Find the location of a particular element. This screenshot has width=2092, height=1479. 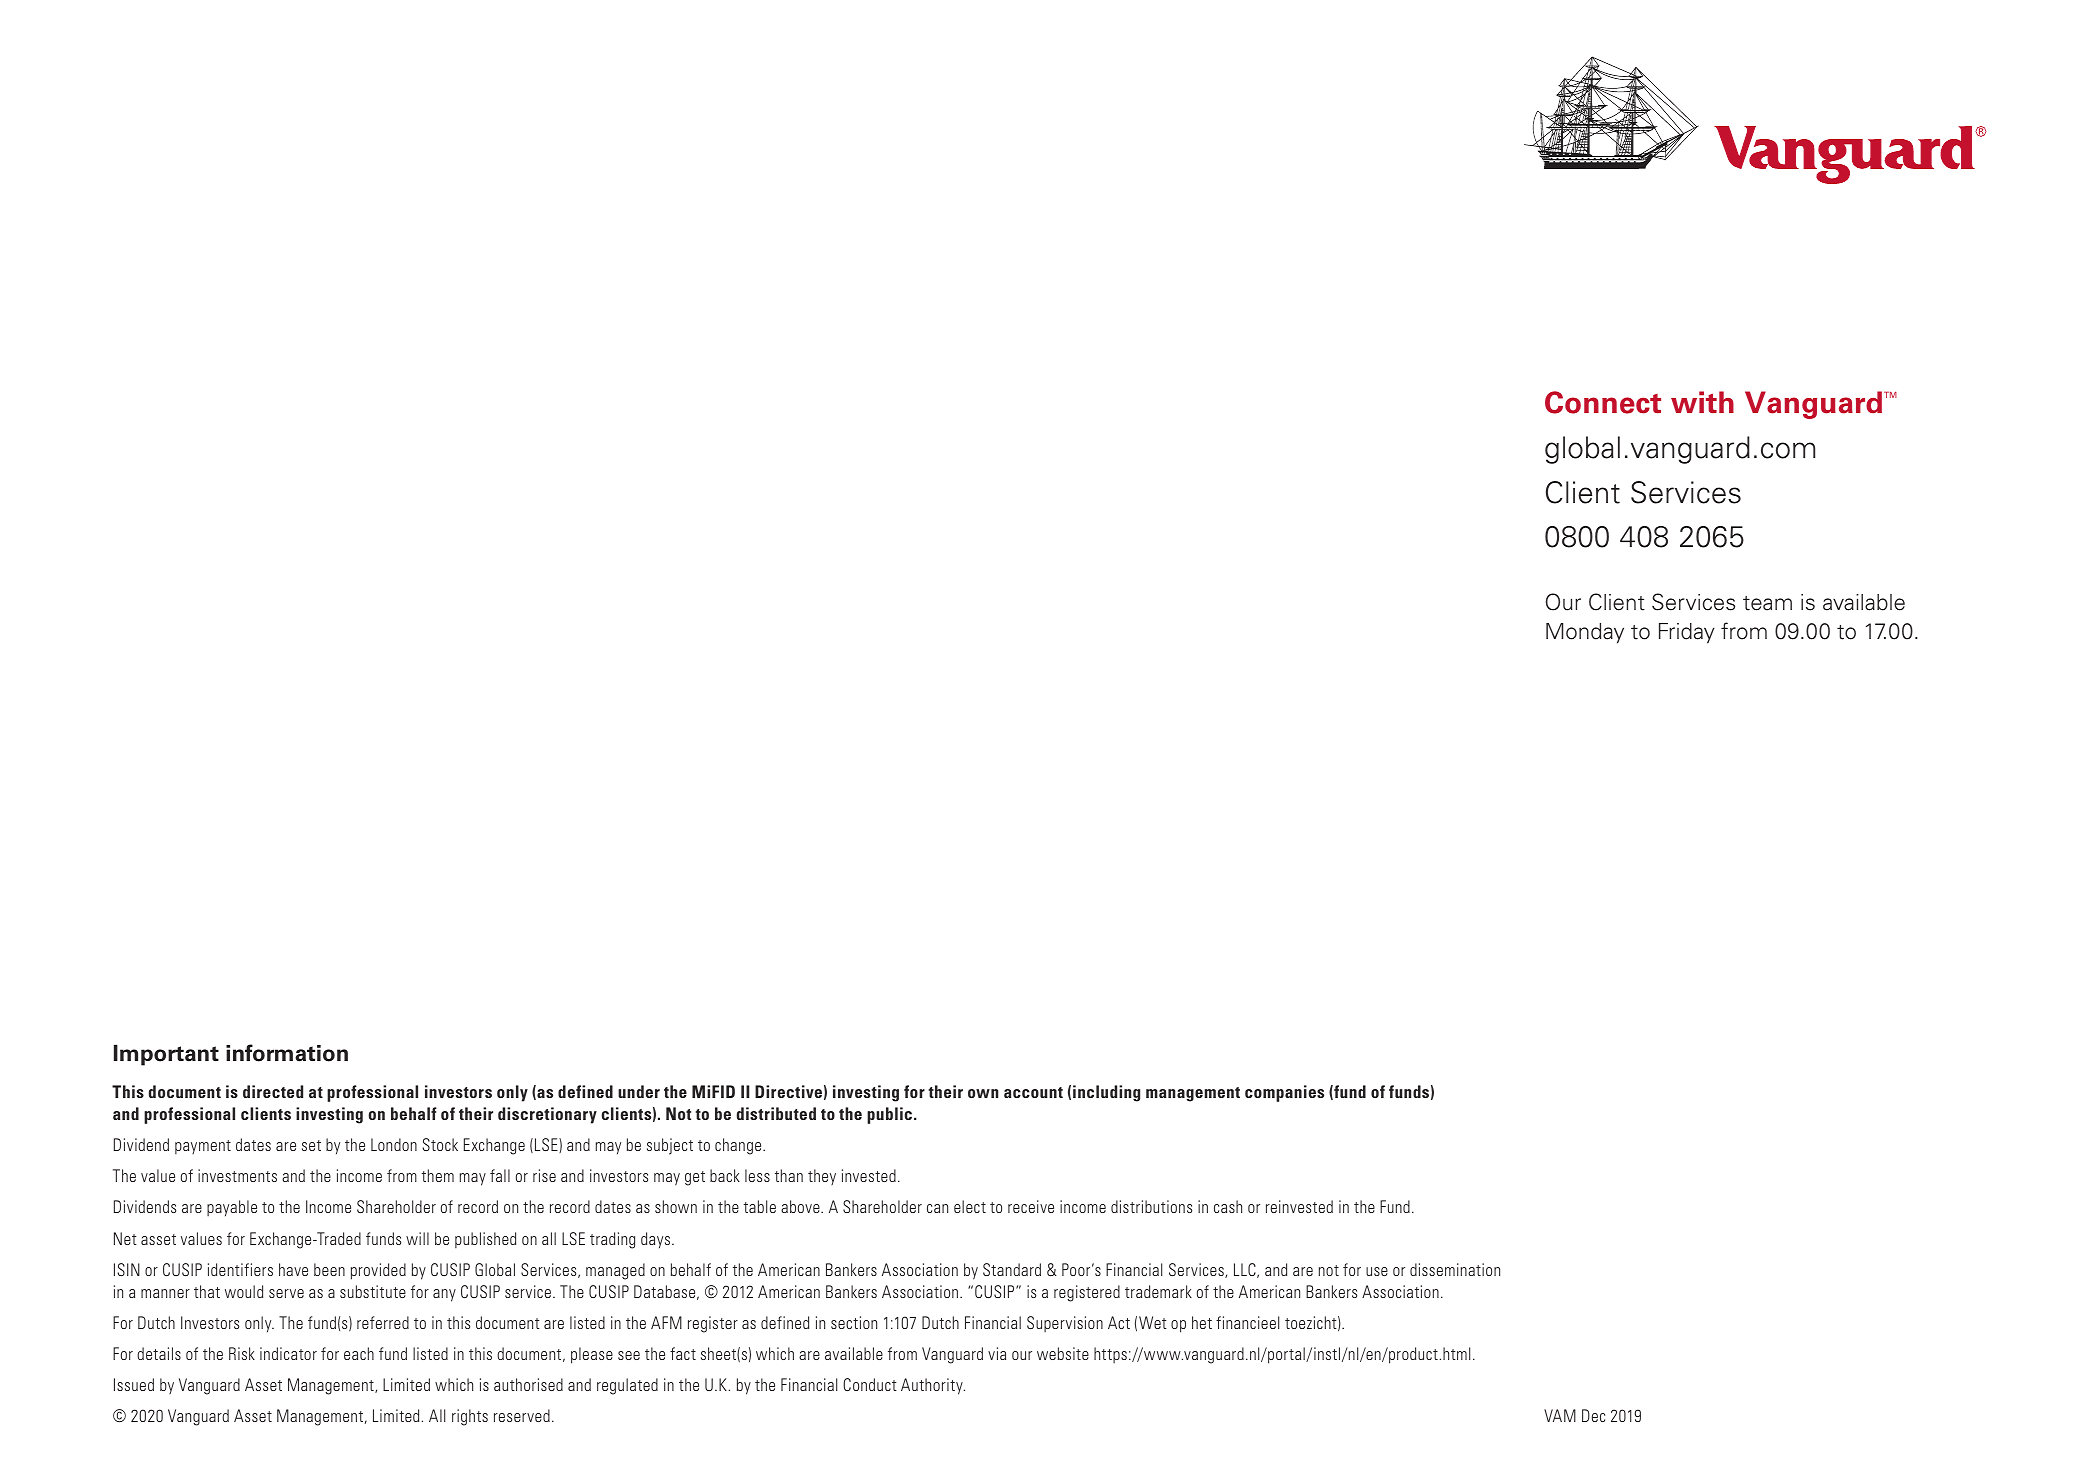

with is located at coordinates (1702, 402).
